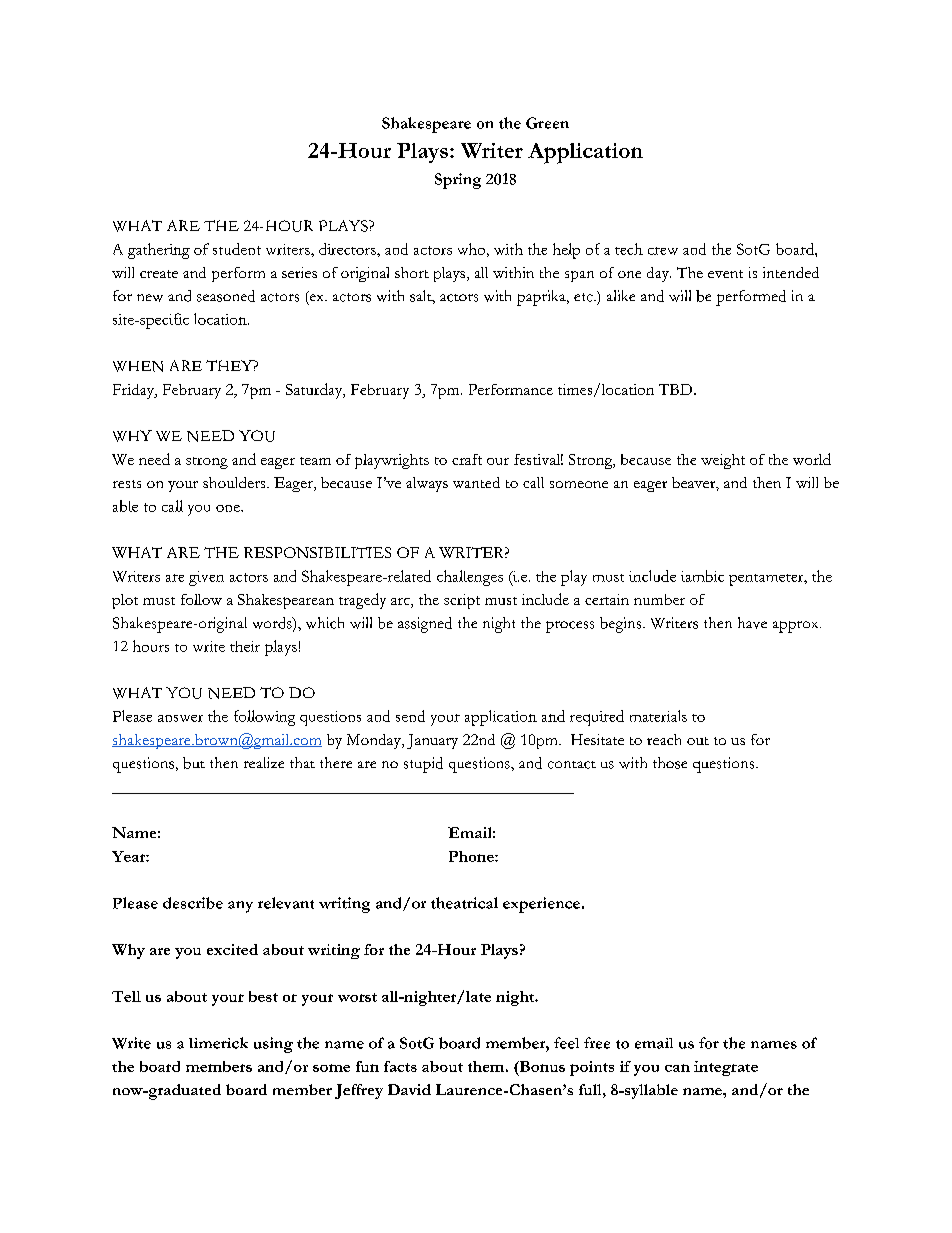  What do you see at coordinates (752, 623) in the document?
I see `have` at bounding box center [752, 623].
